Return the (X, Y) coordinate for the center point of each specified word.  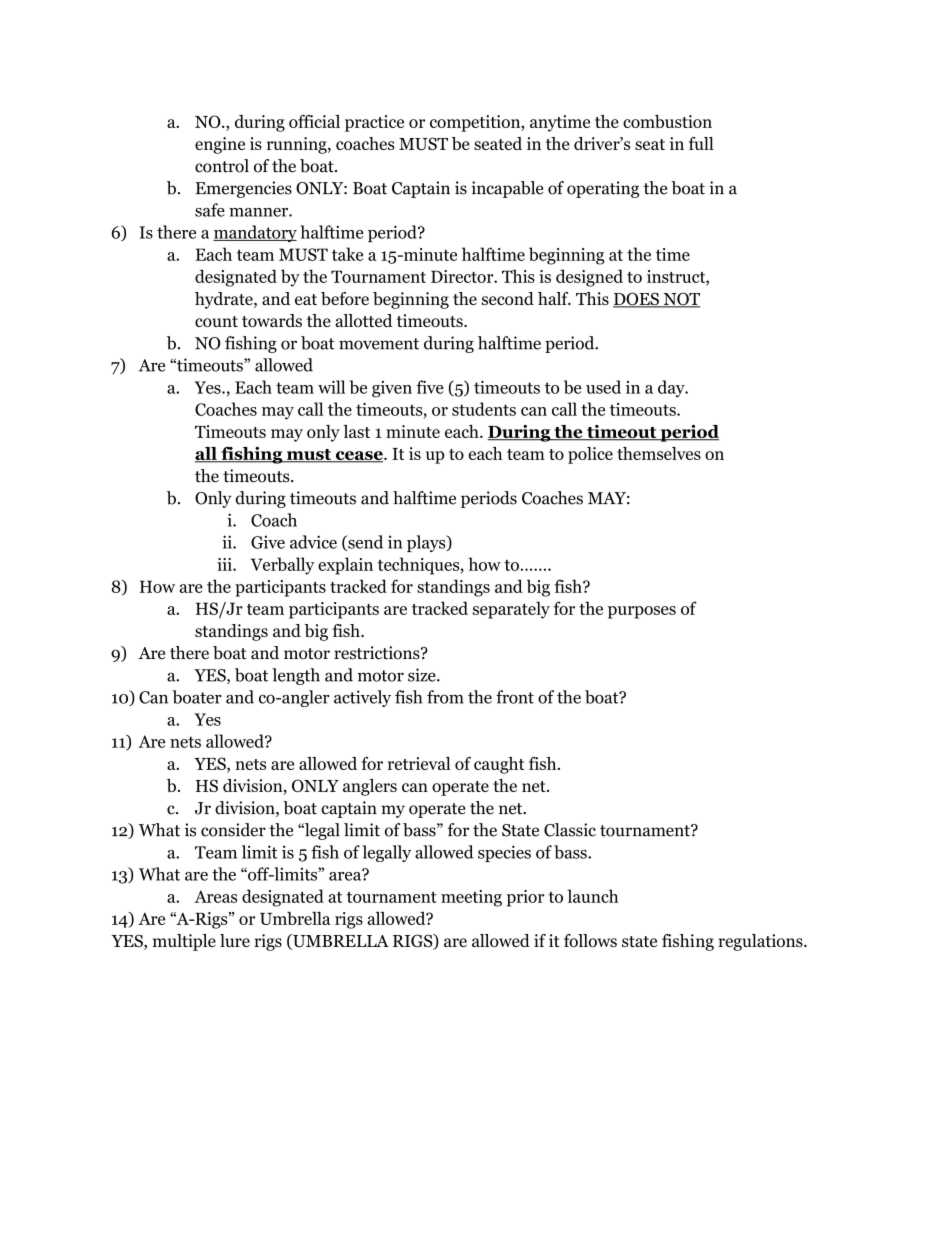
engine (220, 145)
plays (427, 543)
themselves (659, 453)
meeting (471, 898)
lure (235, 940)
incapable (507, 189)
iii (225, 564)
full (701, 143)
